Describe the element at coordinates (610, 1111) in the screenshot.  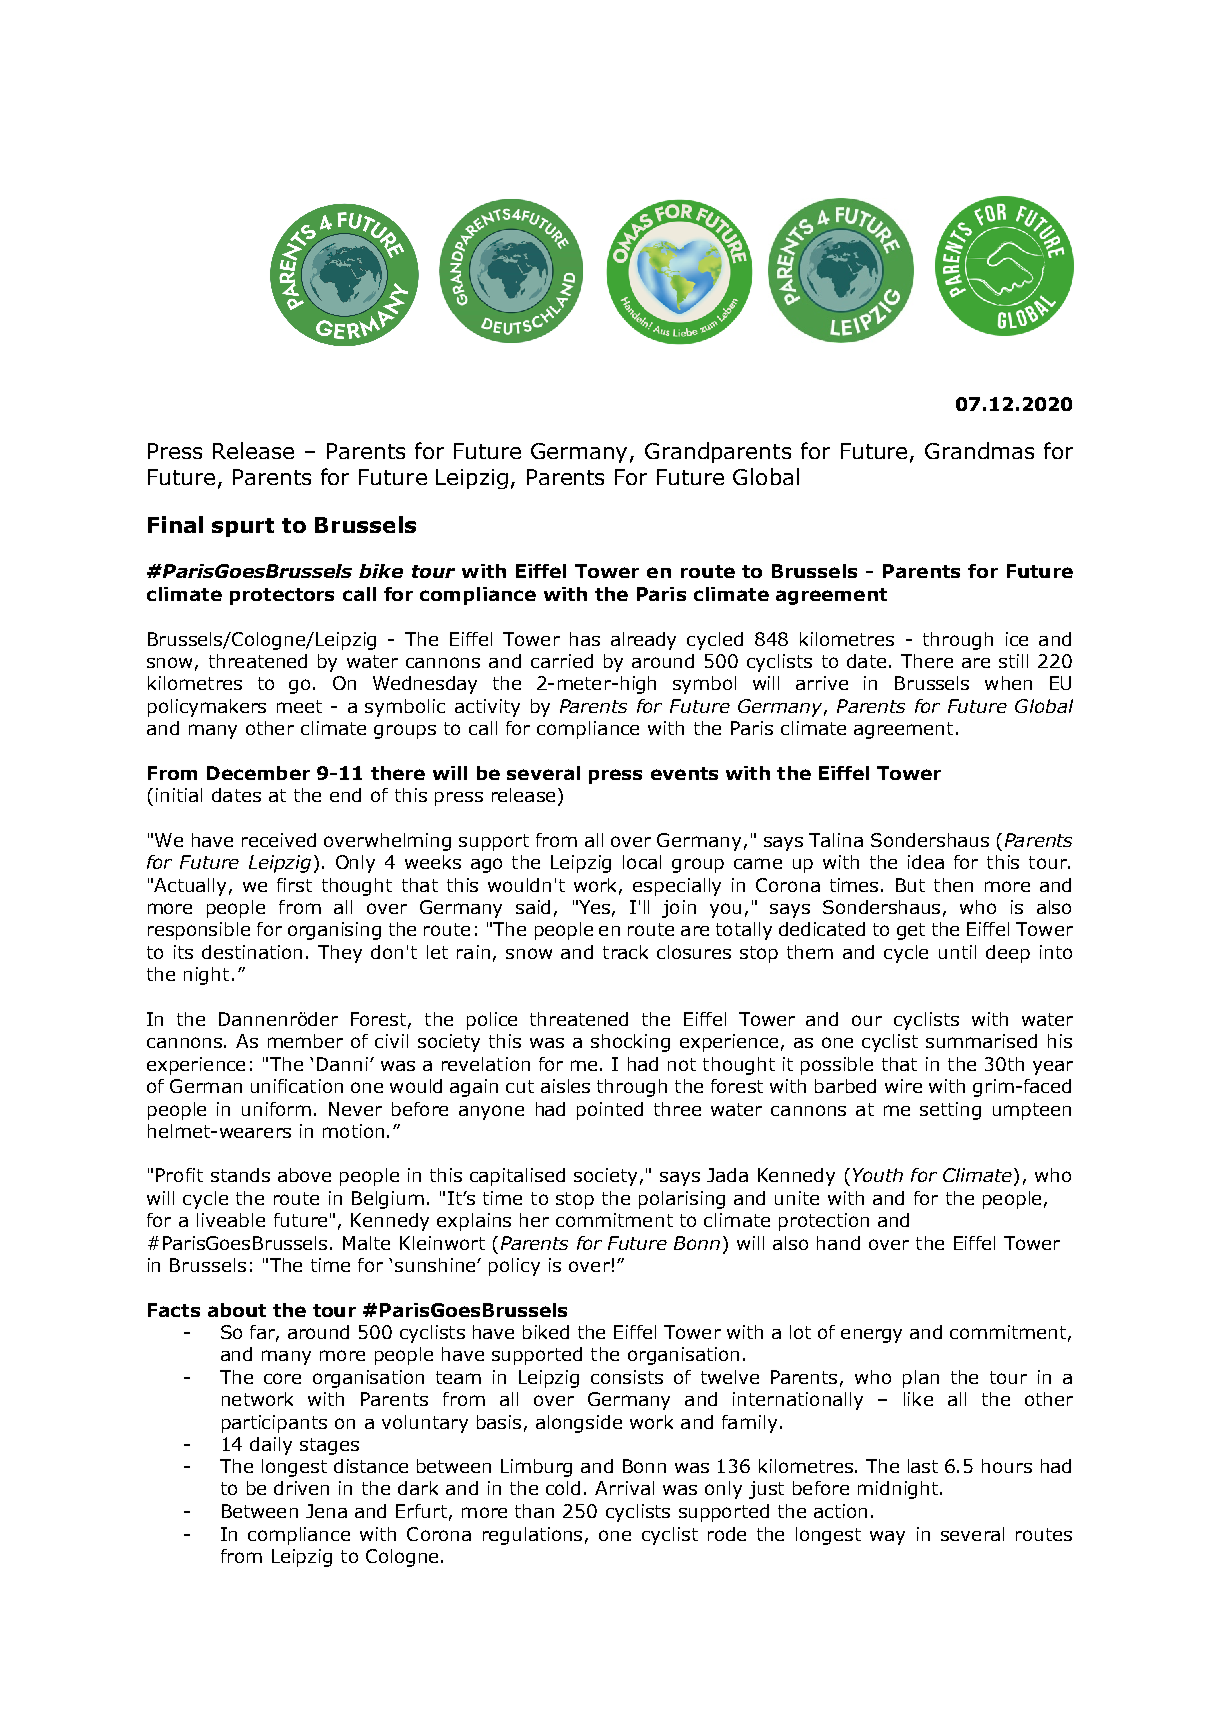
I see `pointed` at that location.
